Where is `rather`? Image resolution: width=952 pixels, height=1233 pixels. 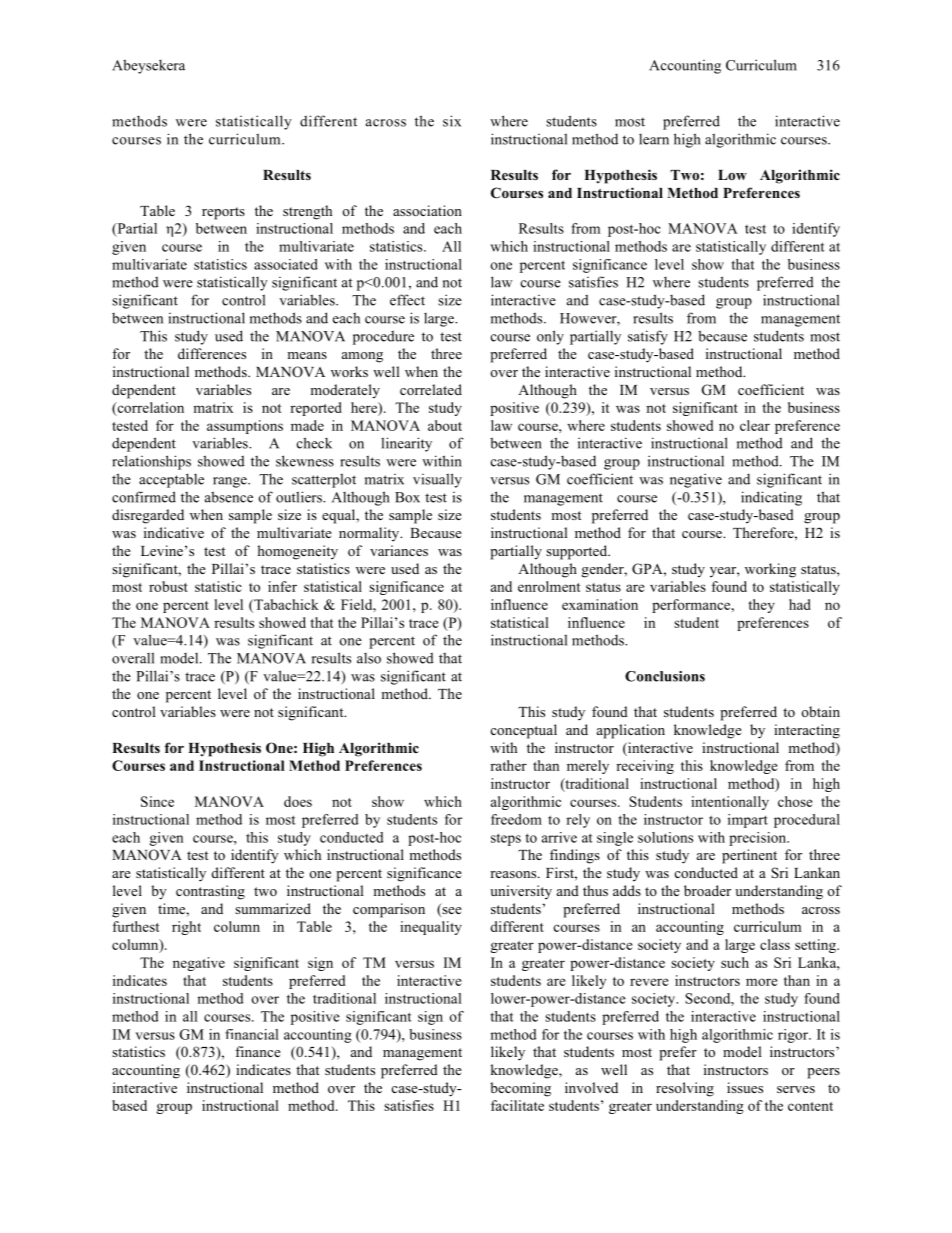
rather is located at coordinates (508, 765).
